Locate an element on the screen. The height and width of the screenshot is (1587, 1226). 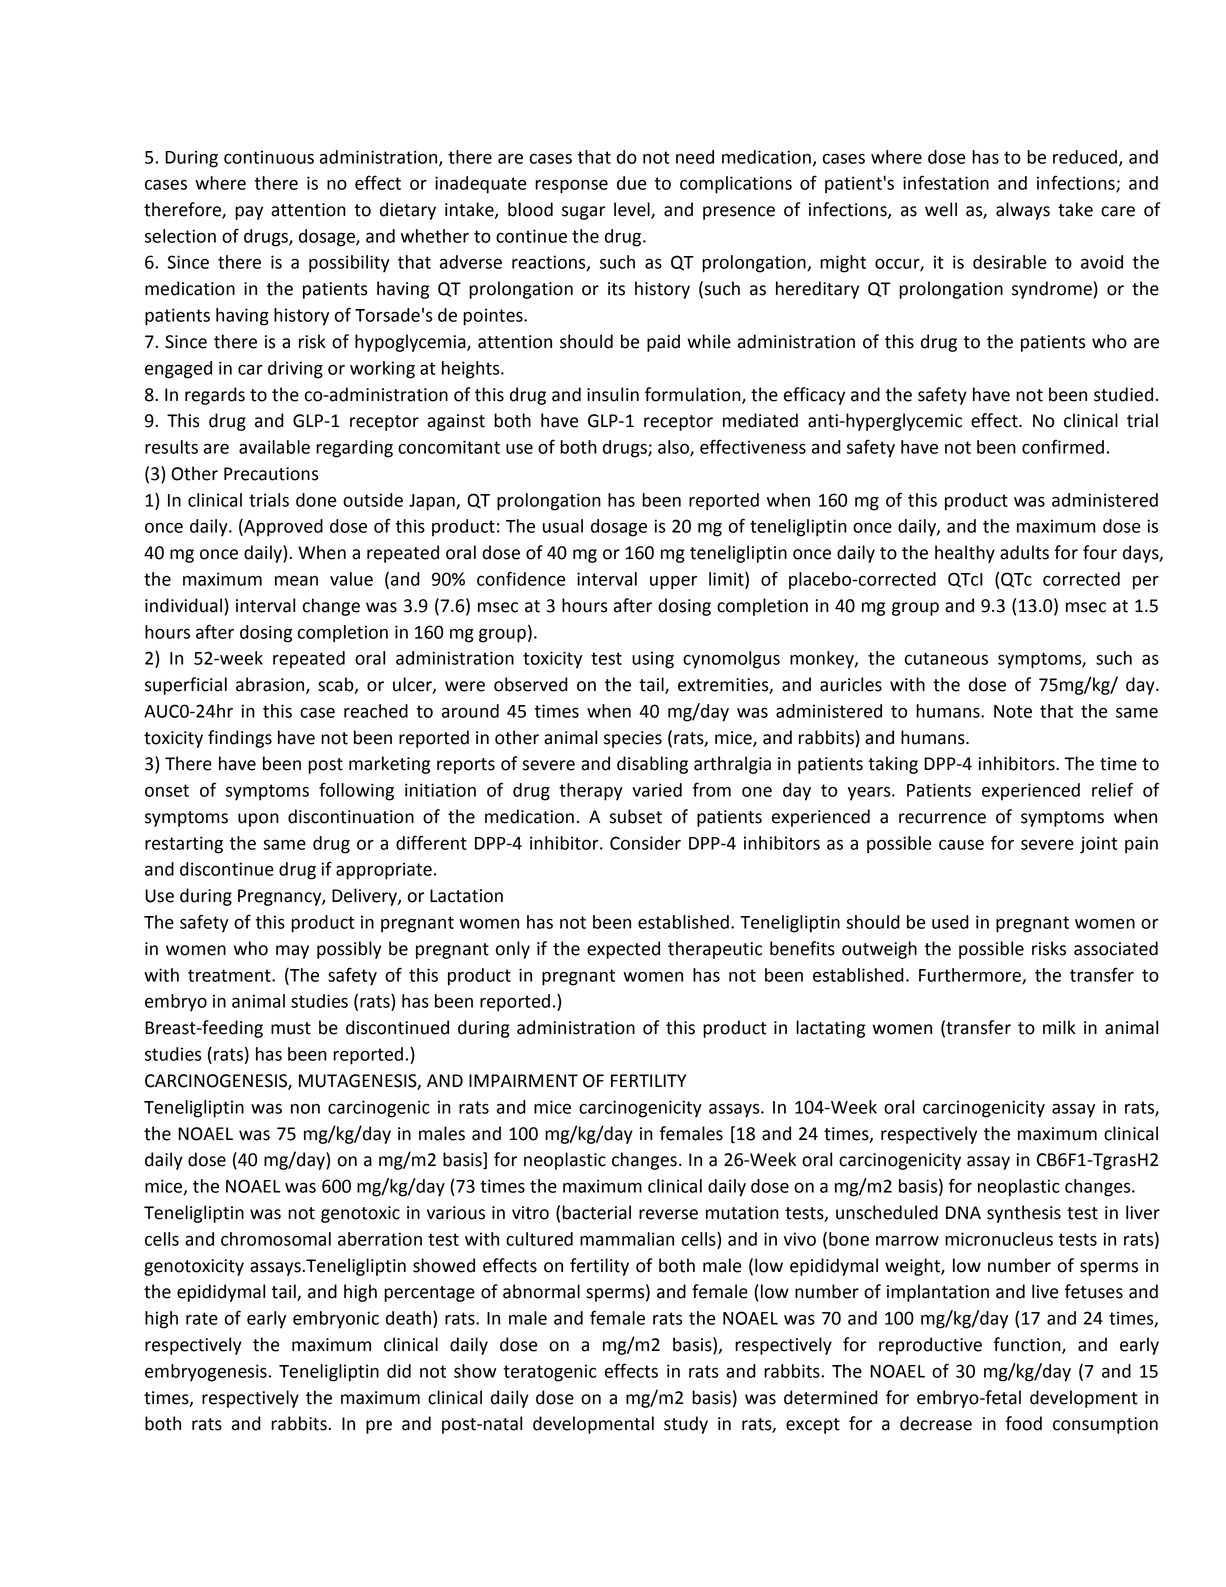
rate is located at coordinates (202, 1318).
